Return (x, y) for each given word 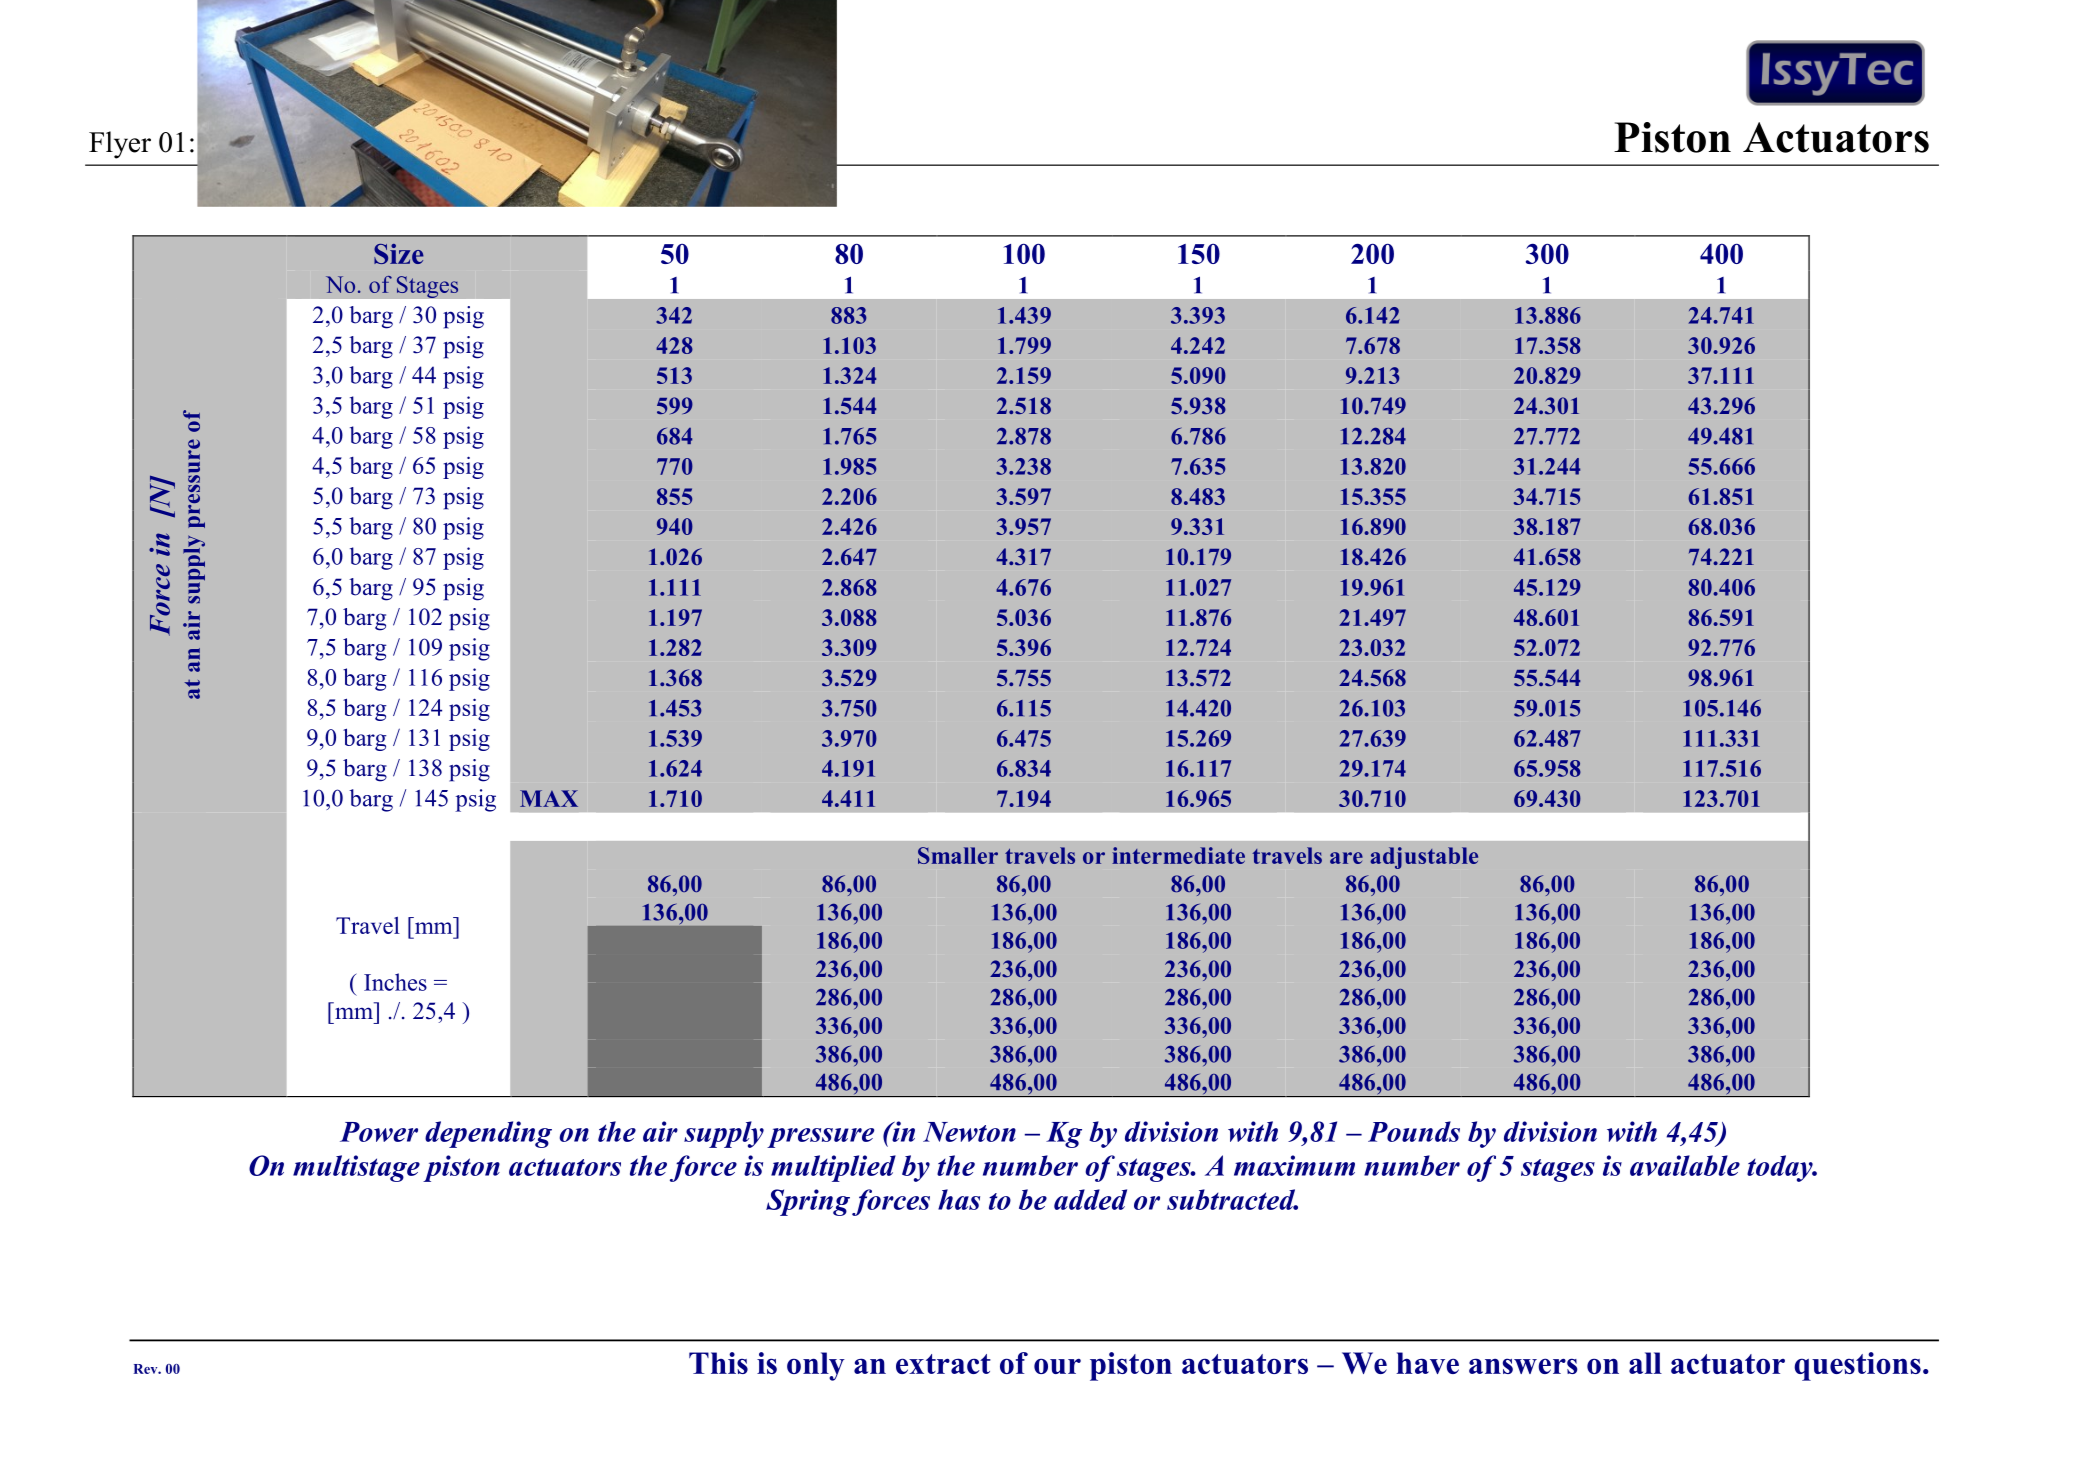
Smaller (958, 855)
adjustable (1424, 858)
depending (488, 1134)
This (718, 1363)
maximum (1294, 1165)
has (959, 1199)
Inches (395, 982)
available (1685, 1165)
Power (379, 1132)
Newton (969, 1132)
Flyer (120, 145)
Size (399, 254)
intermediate (1178, 855)
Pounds (1414, 1131)
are (1346, 858)
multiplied (833, 1168)
